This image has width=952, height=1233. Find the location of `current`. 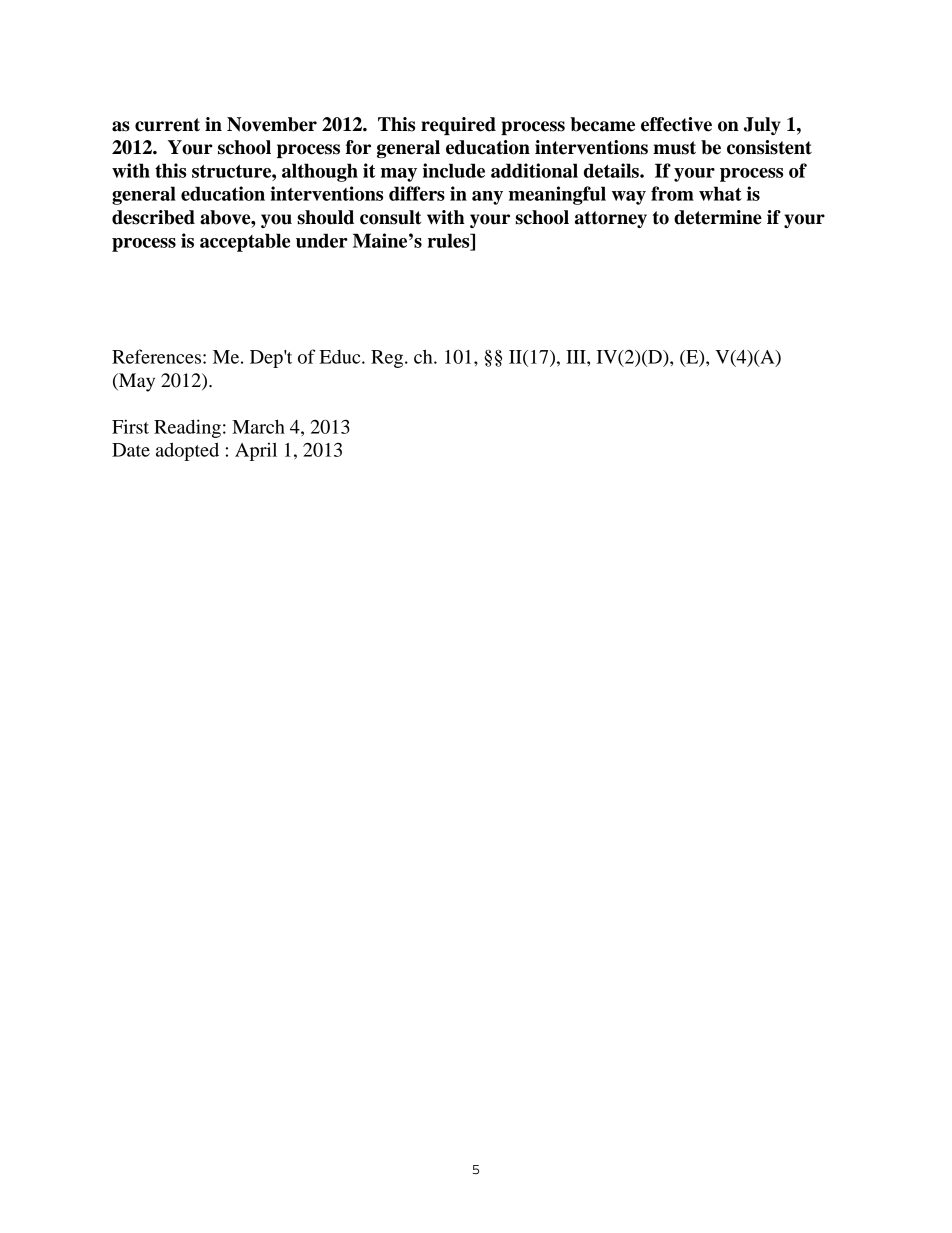

current is located at coordinates (167, 125).
